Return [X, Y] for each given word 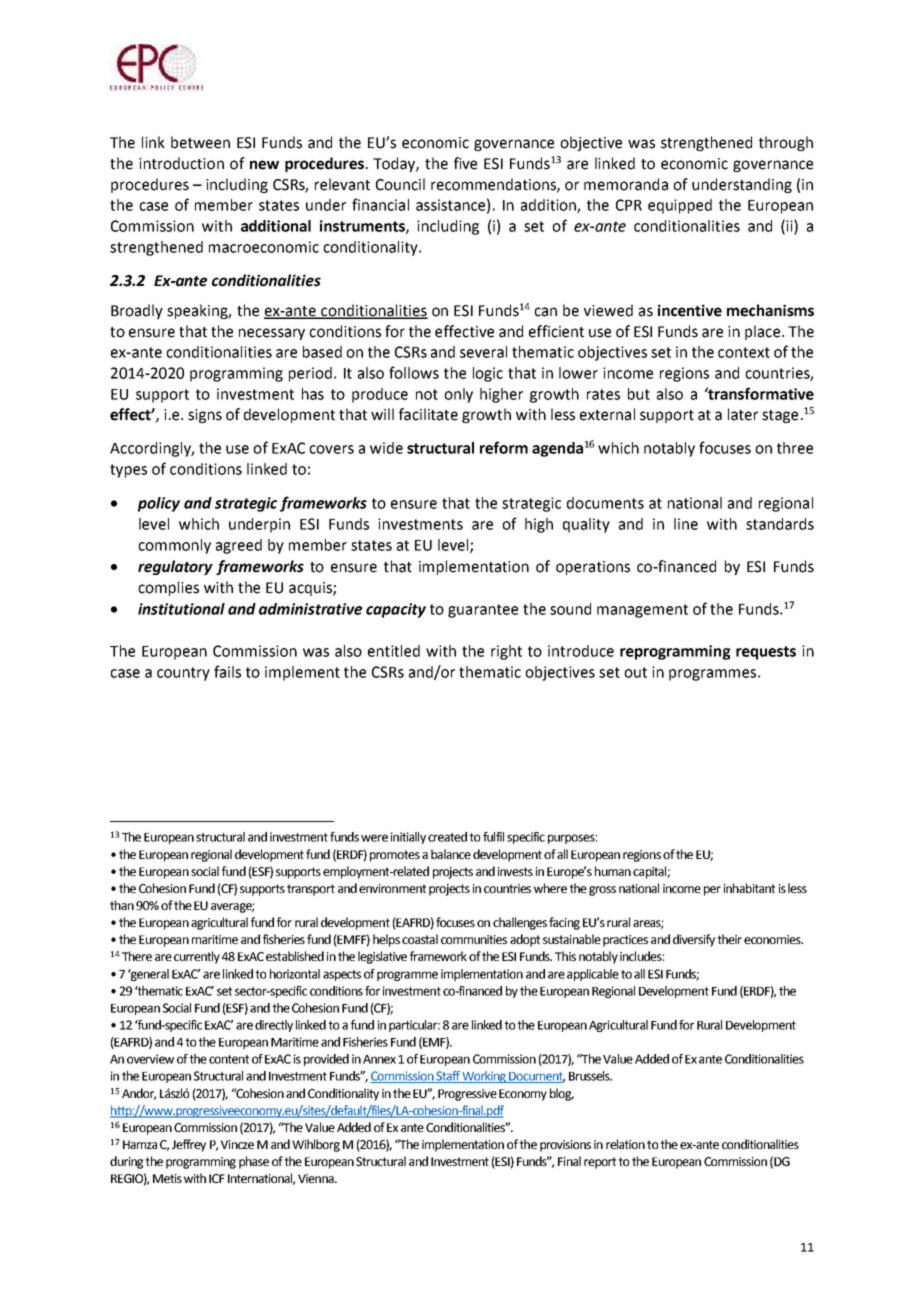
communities [474, 939]
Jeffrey [189, 1145]
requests [766, 653]
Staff [448, 1077]
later [743, 414]
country [183, 674]
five [465, 163]
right [506, 652]
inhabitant [749, 888]
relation [625, 1144]
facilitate [428, 414]
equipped [680, 206]
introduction [181, 163]
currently [197, 957]
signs [205, 416]
